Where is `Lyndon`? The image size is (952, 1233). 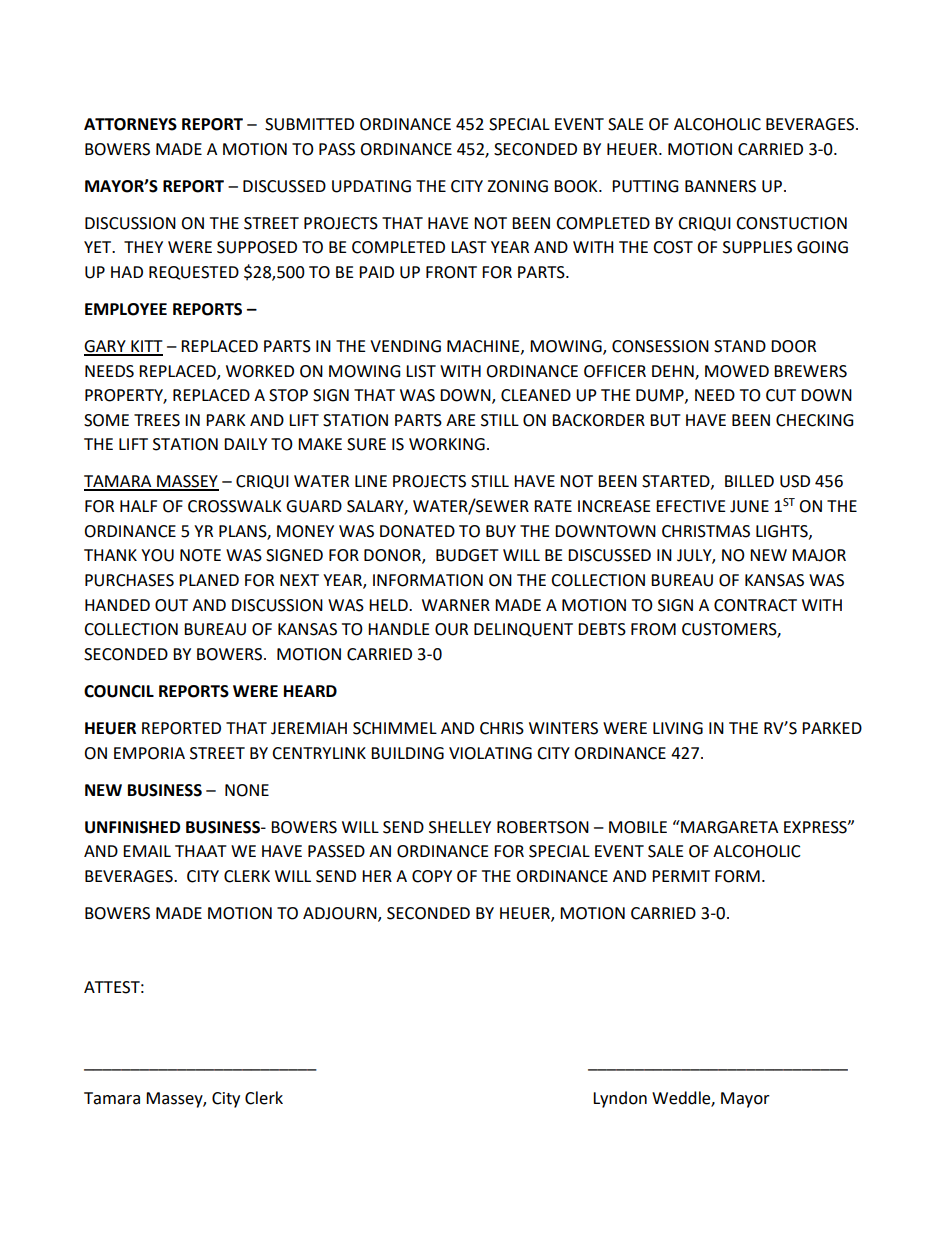
Lyndon is located at coordinates (620, 1099).
